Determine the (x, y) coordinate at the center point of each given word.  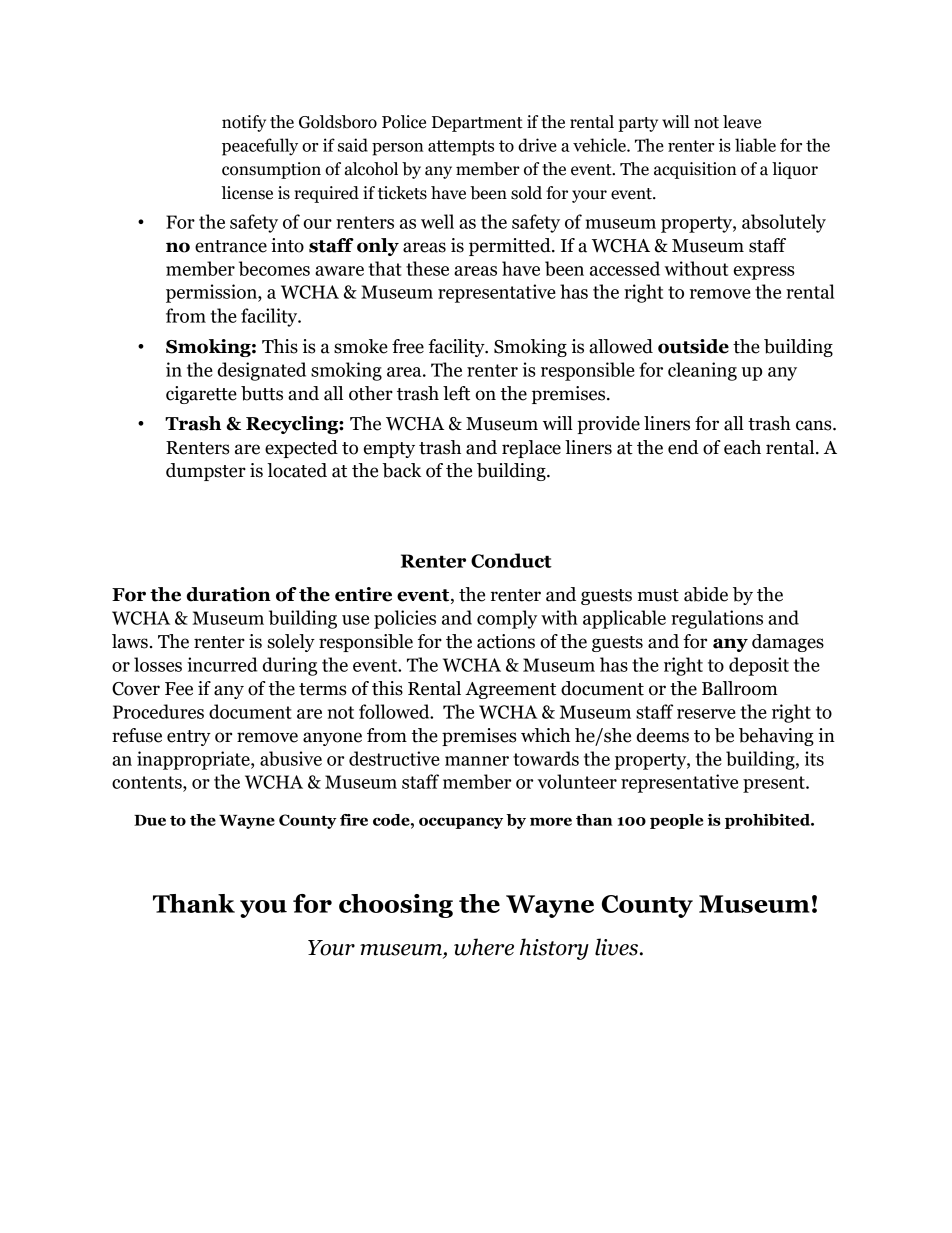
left (456, 393)
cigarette (201, 395)
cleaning (702, 371)
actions (506, 641)
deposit (759, 666)
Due (150, 820)
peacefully (260, 147)
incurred (222, 664)
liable (755, 145)
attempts (461, 148)
